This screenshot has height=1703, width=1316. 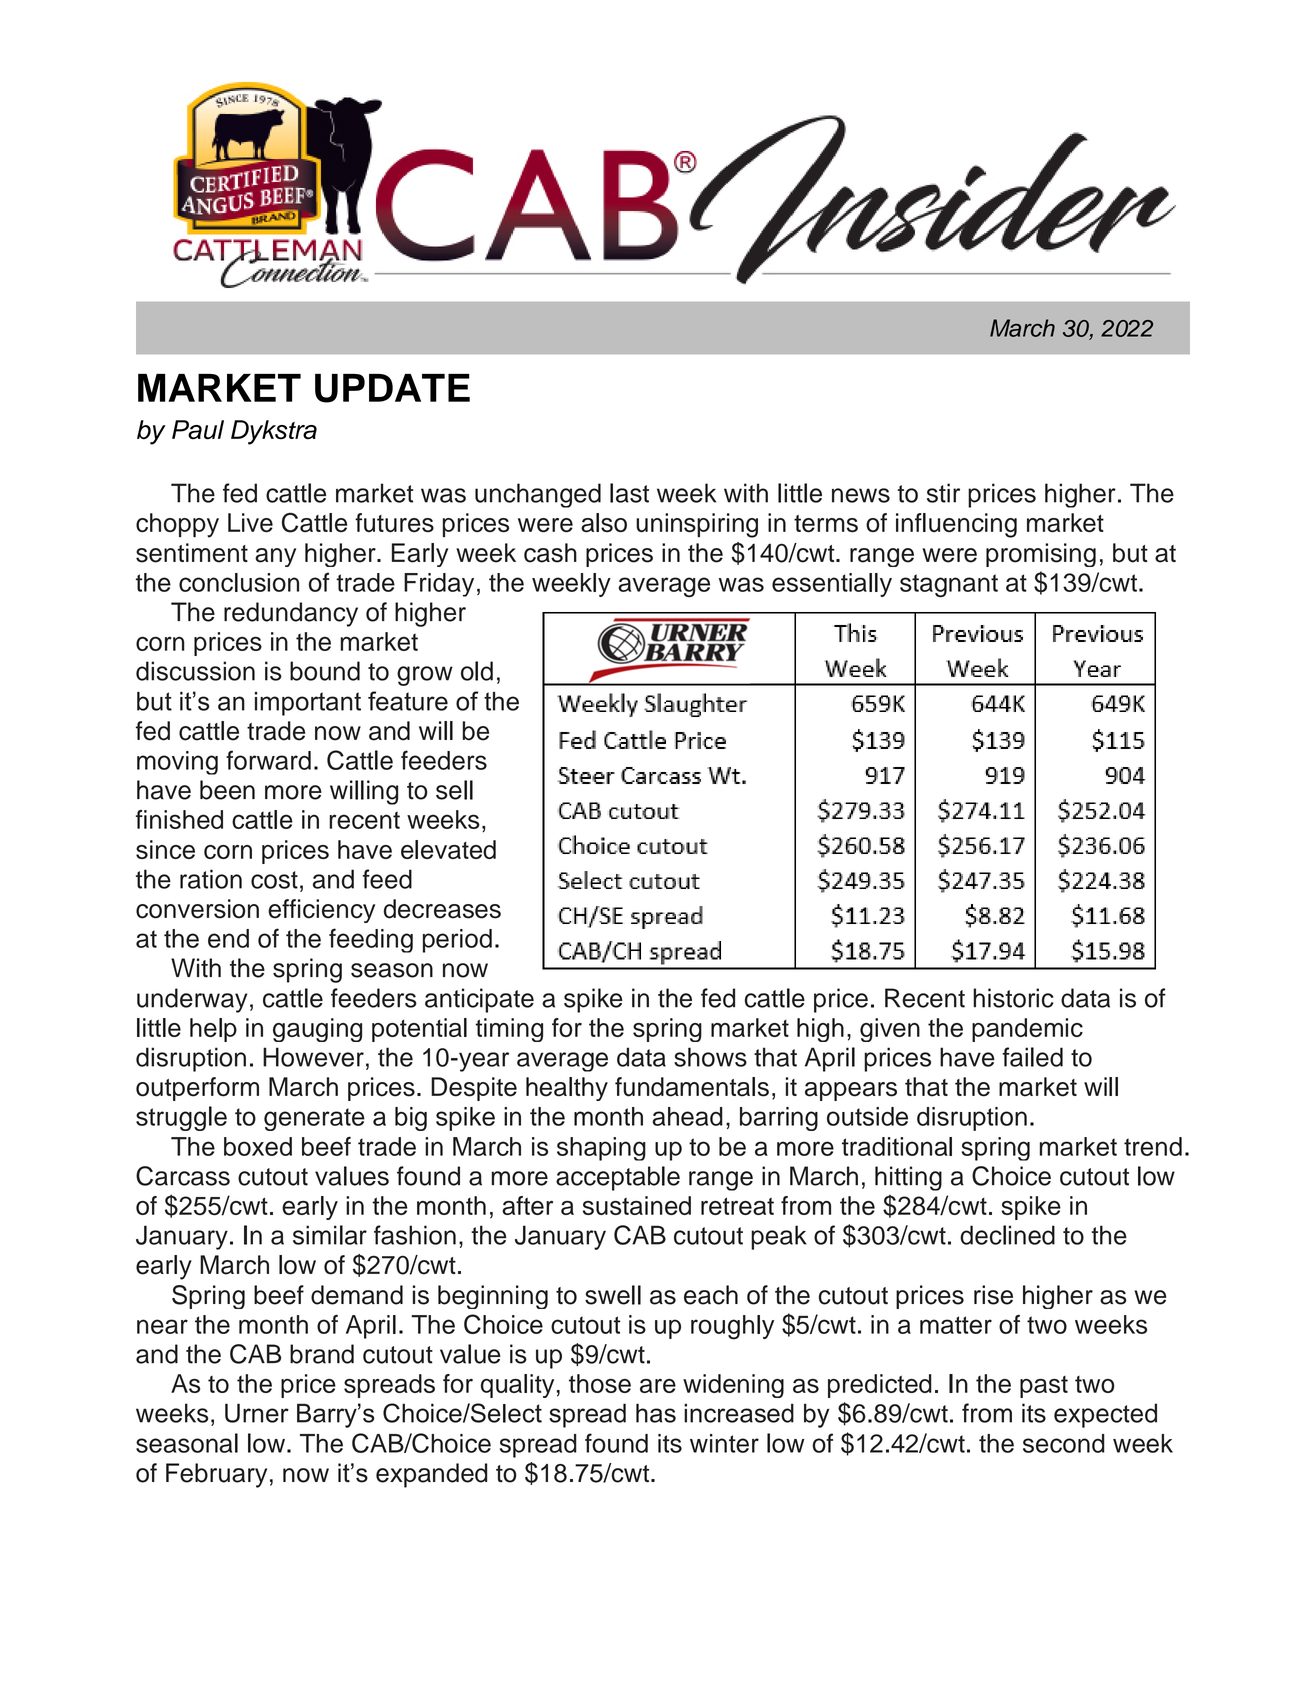 I want to click on stir, so click(x=943, y=493).
